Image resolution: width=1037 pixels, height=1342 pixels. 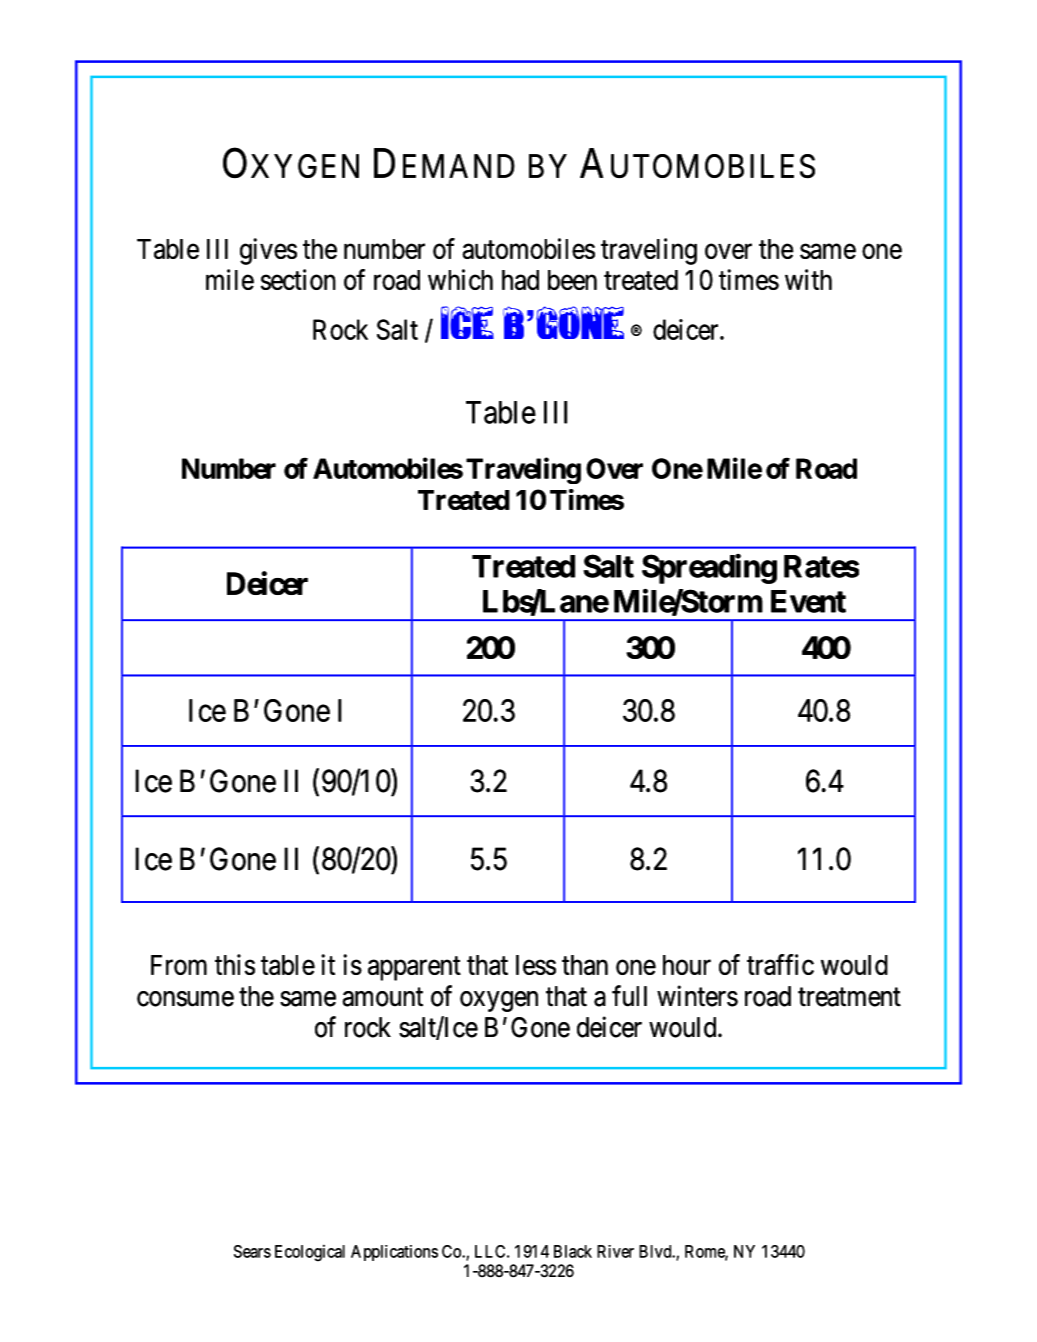 What do you see at coordinates (460, 279) in the page?
I see `which` at bounding box center [460, 279].
